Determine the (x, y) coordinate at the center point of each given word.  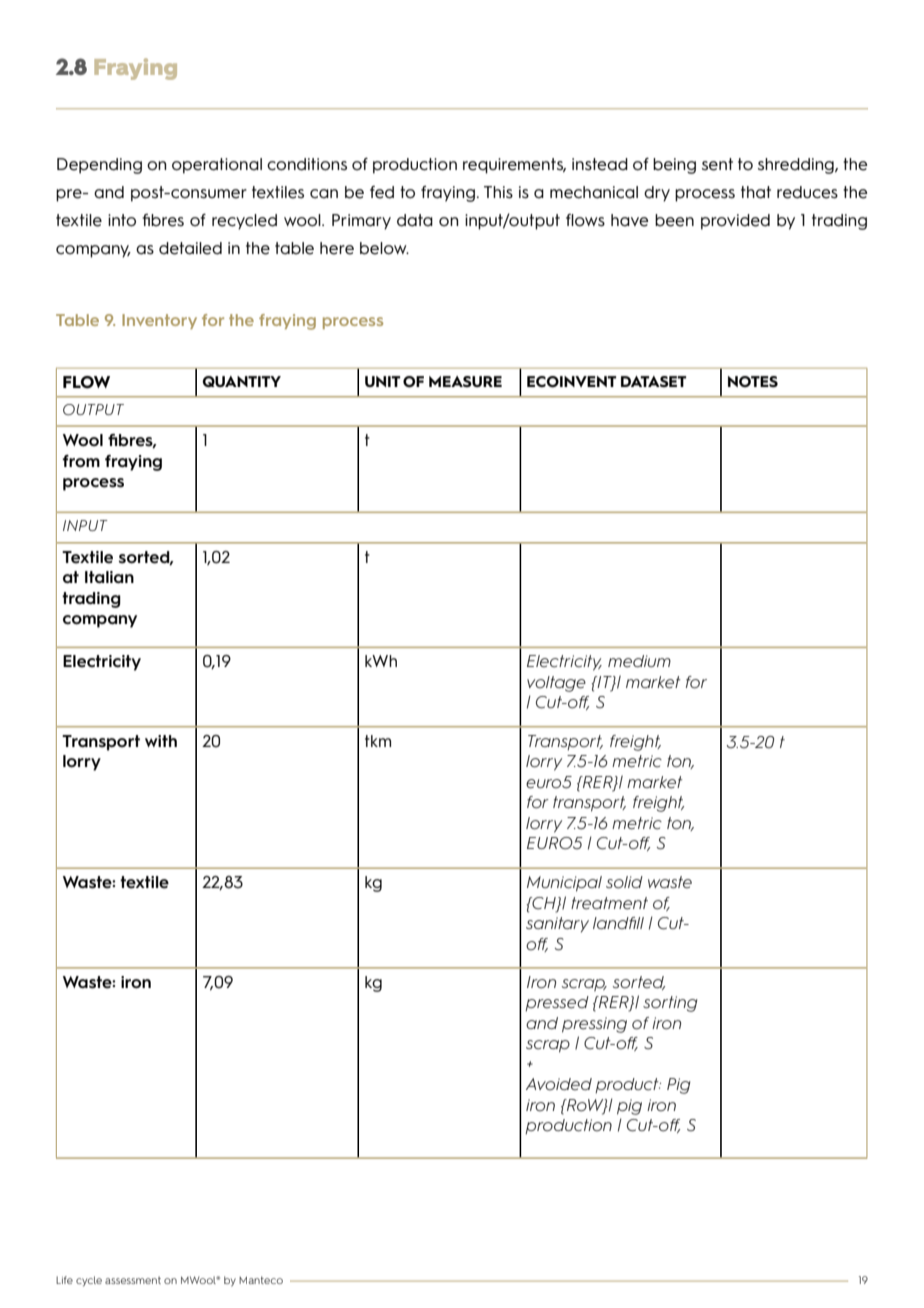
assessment (133, 1280)
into (122, 220)
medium (639, 661)
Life (64, 1280)
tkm (378, 741)
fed (382, 192)
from (81, 461)
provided (735, 222)
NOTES (753, 381)
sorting (670, 1004)
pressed (557, 1003)
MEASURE (465, 381)
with (161, 741)
